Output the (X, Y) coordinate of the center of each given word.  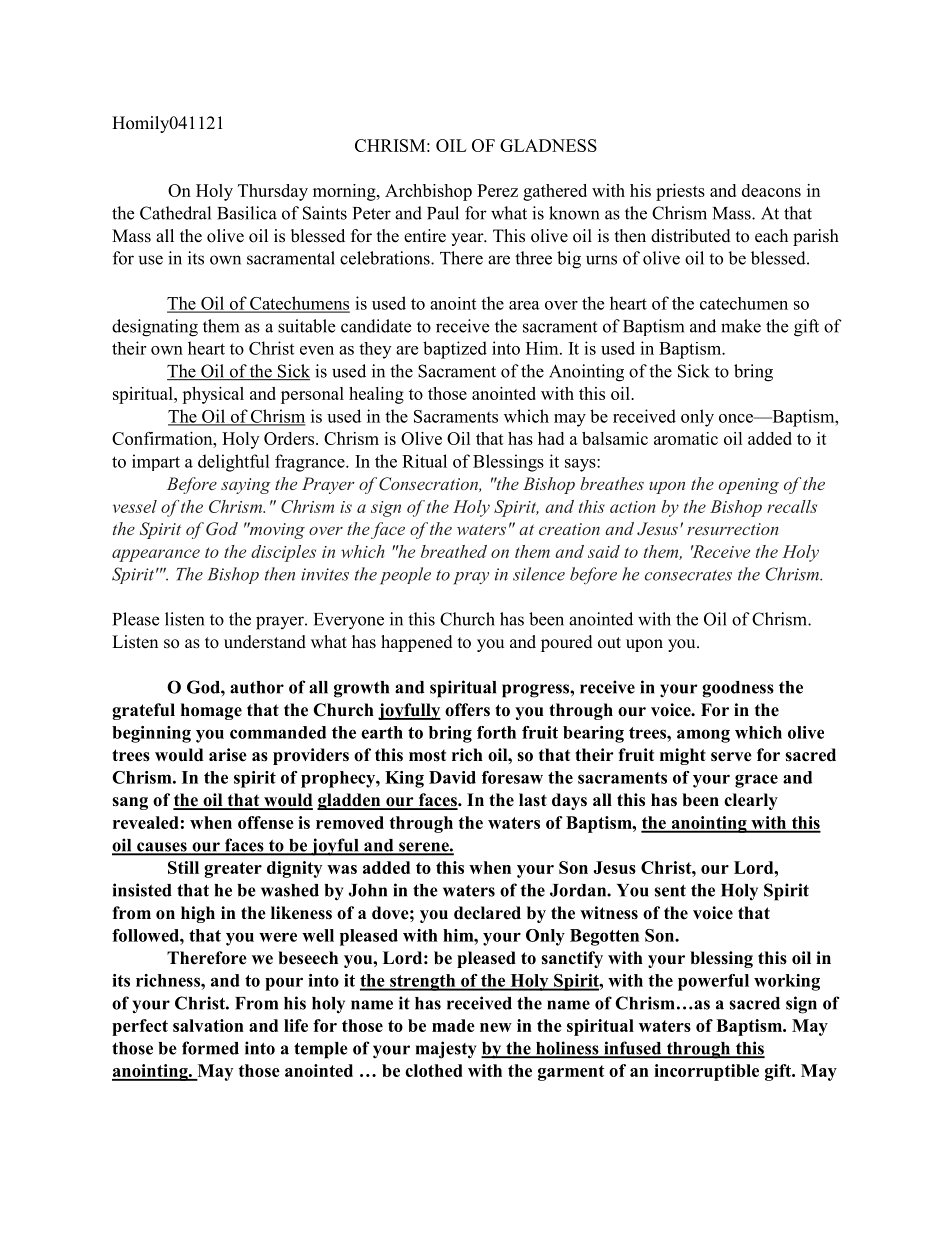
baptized (455, 350)
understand (265, 642)
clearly (751, 801)
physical (213, 395)
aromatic (686, 438)
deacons (771, 190)
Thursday (273, 192)
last (533, 800)
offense (266, 822)
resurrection (733, 529)
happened (417, 643)
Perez (497, 190)
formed (210, 1048)
